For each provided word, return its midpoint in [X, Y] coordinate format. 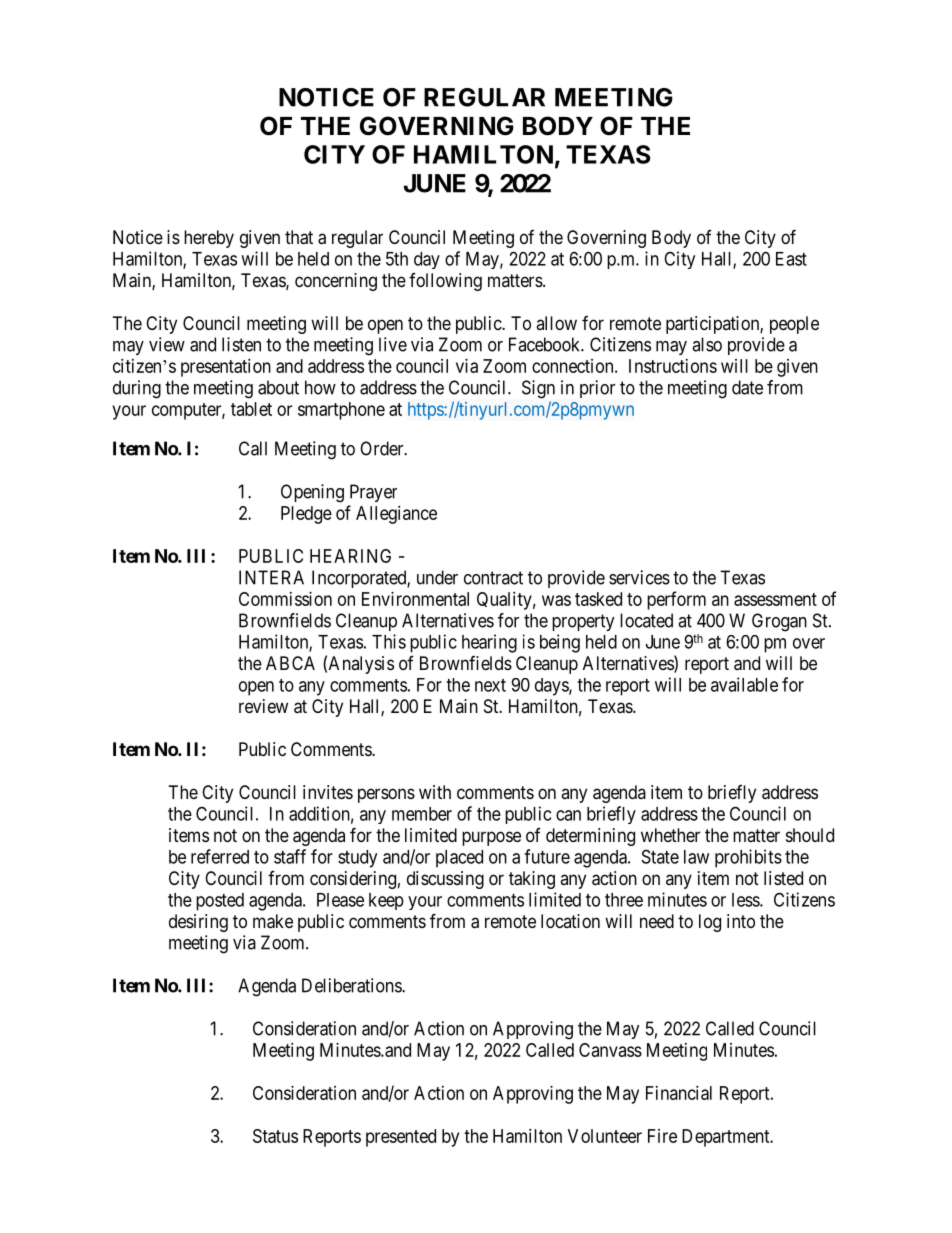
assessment [775, 599]
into [741, 921]
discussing [445, 880]
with [435, 792]
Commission [285, 599]
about [278, 387]
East [791, 259]
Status [275, 1136]
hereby [209, 239]
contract [493, 578]
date [747, 387]
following [445, 282]
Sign [538, 389]
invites [328, 792]
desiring [198, 923]
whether [670, 835]
